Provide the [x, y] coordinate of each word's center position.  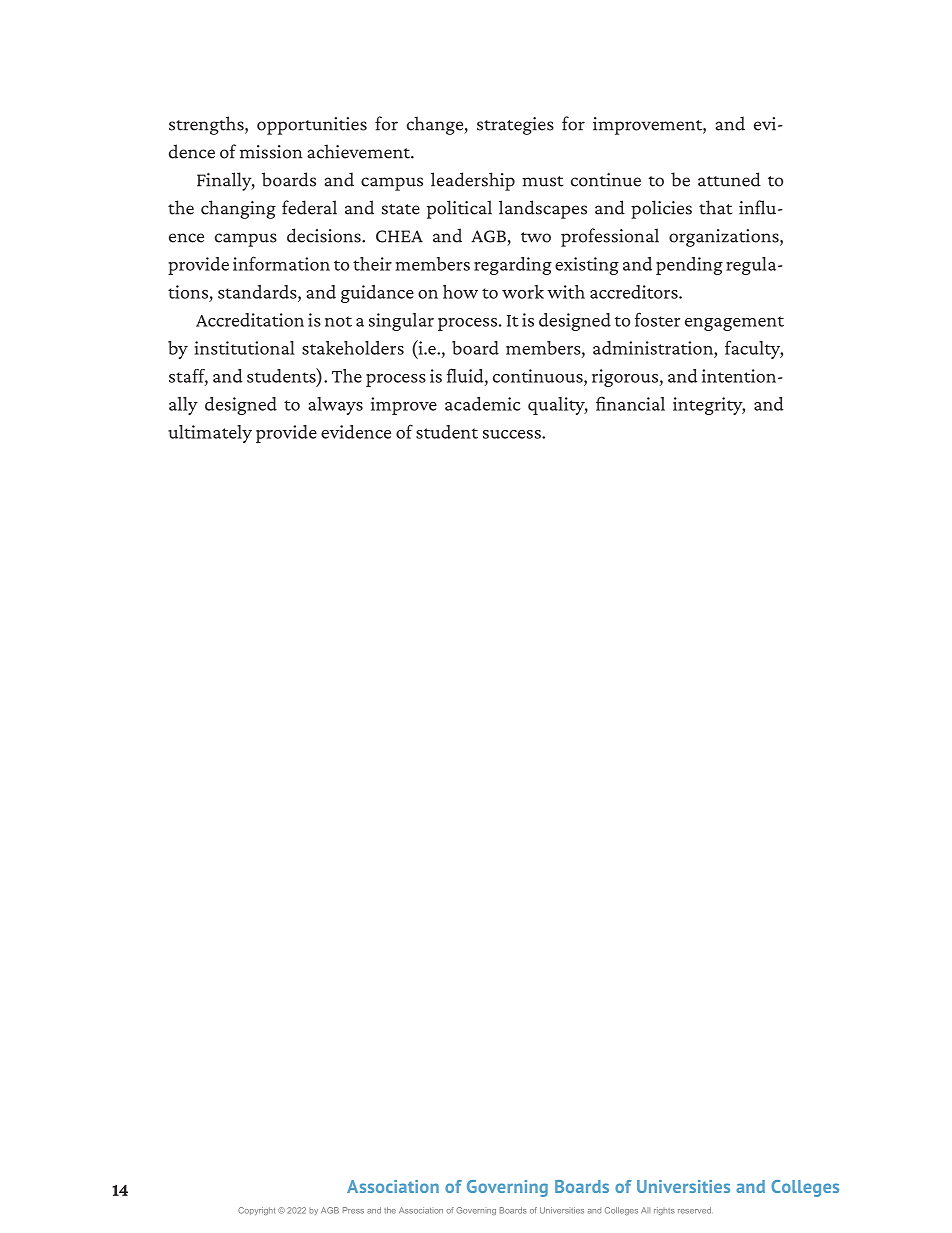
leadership [473, 181]
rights [664, 1211]
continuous [539, 376]
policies [661, 209]
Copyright [256, 1211]
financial [630, 403]
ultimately [210, 434]
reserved [694, 1210]
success [513, 434]
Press [353, 1210]
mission [271, 152]
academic [483, 404]
